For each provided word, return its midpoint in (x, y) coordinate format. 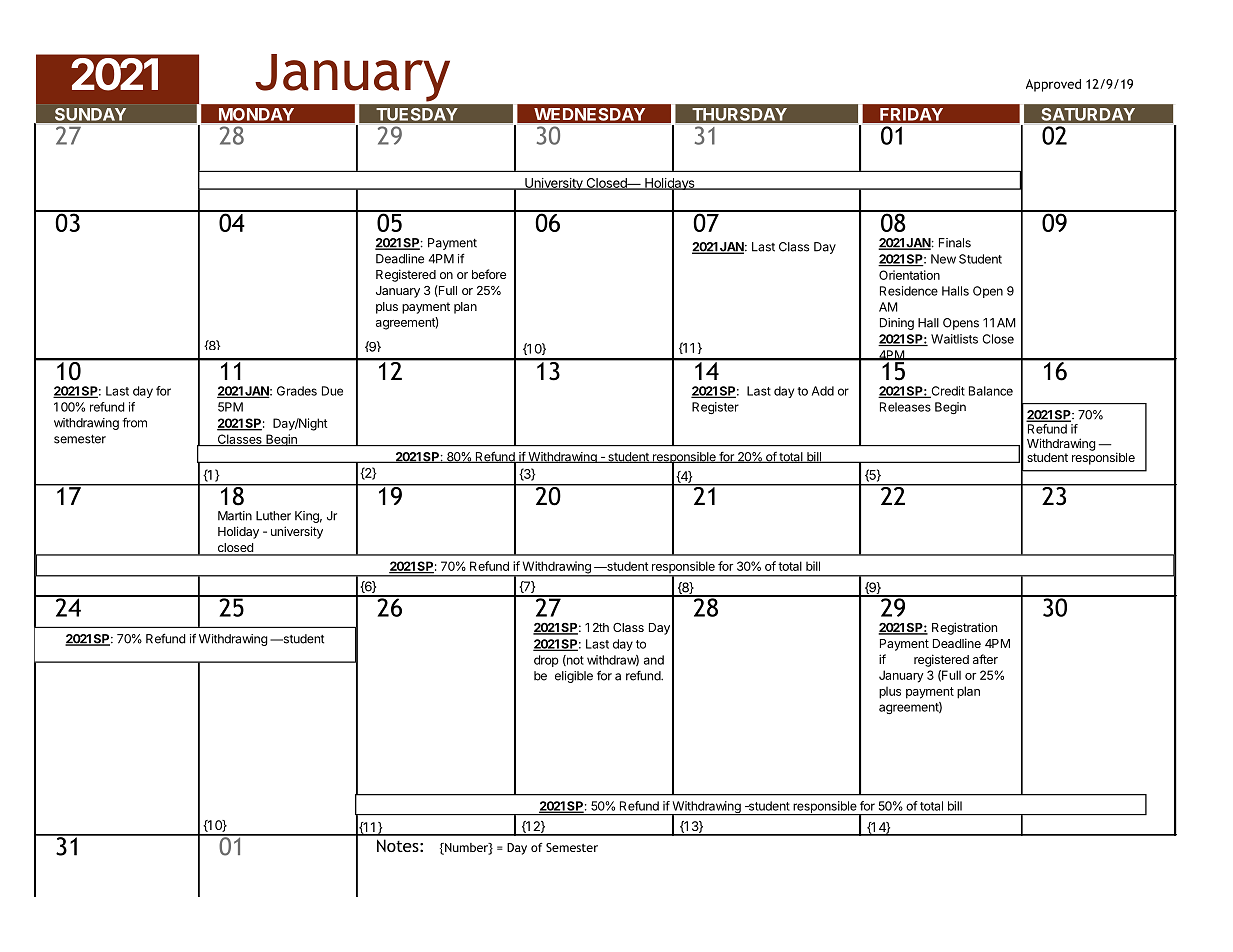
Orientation (909, 275)
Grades (297, 391)
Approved (1053, 85)
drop (546, 661)
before (489, 274)
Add (823, 391)
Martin (235, 516)
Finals (955, 243)
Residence (909, 291)
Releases (905, 407)
